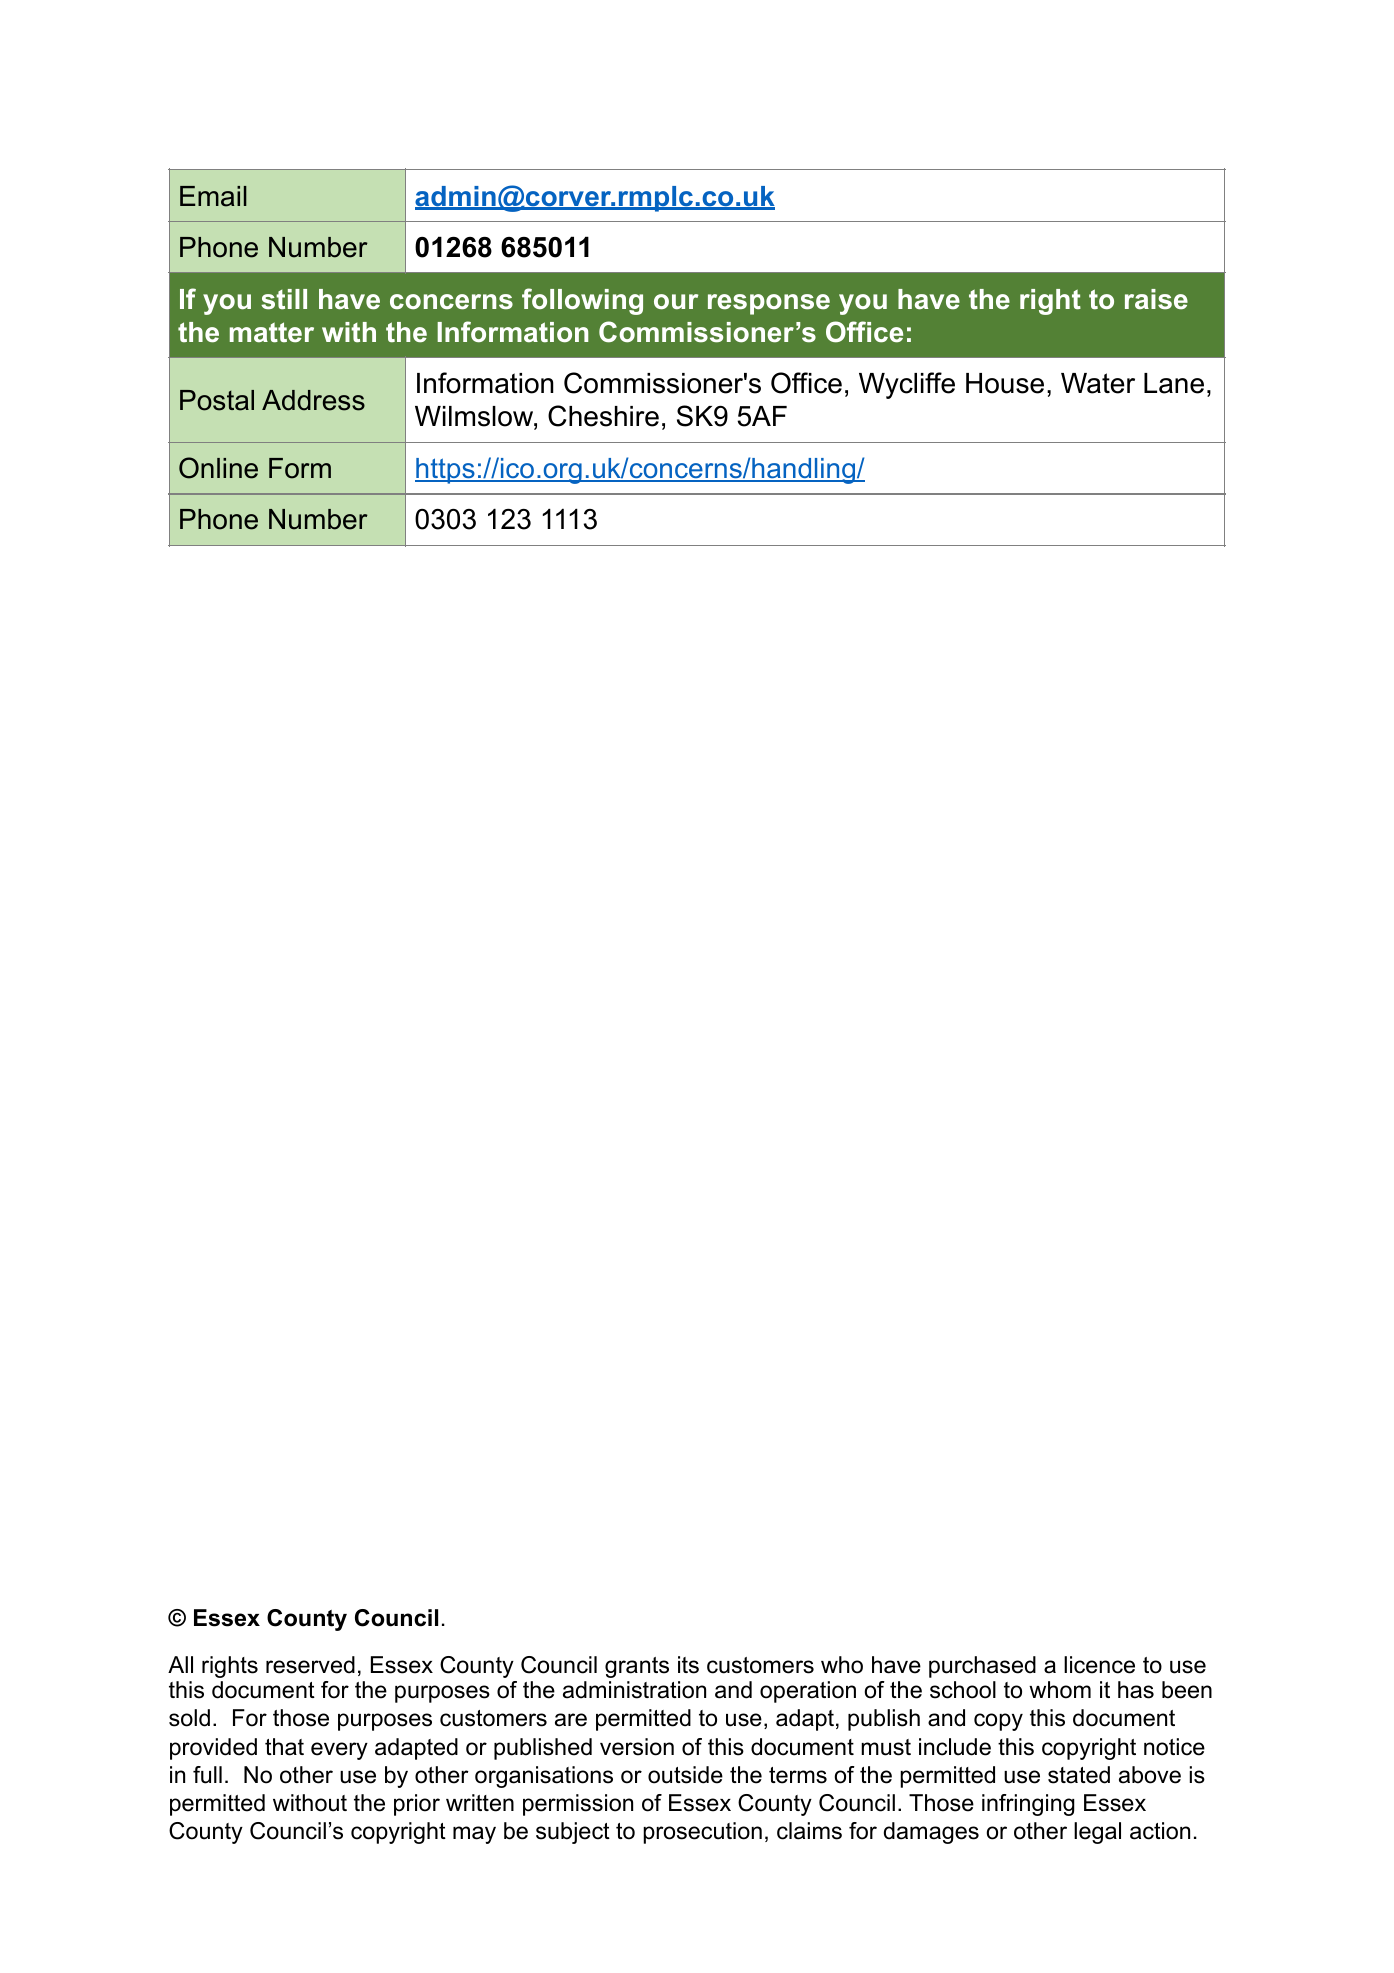 This screenshot has height=1973, width=1394. Describe the element at coordinates (1156, 299) in the screenshot. I see `raise` at that location.
